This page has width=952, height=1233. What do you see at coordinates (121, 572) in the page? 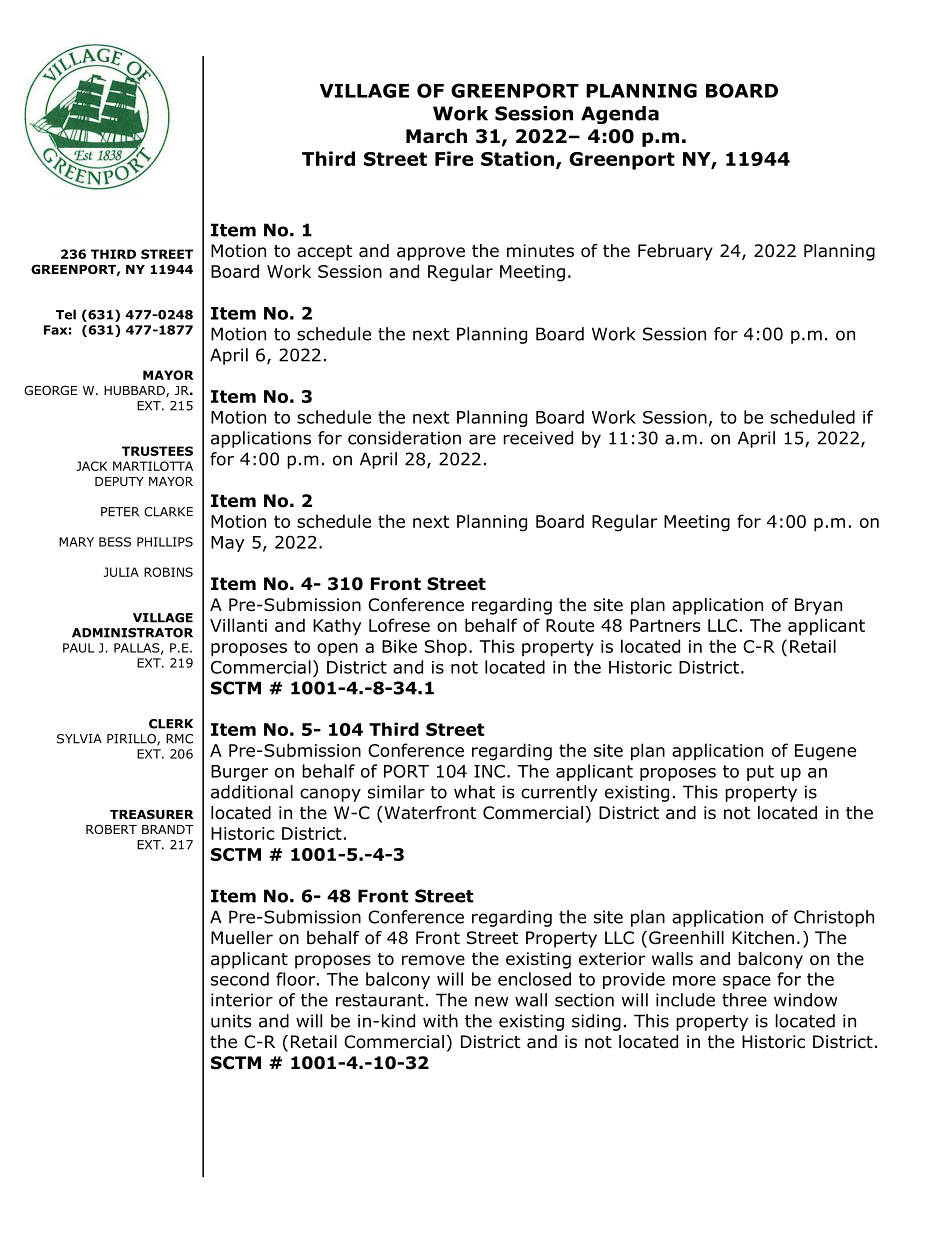
I see `JULIA` at bounding box center [121, 572].
